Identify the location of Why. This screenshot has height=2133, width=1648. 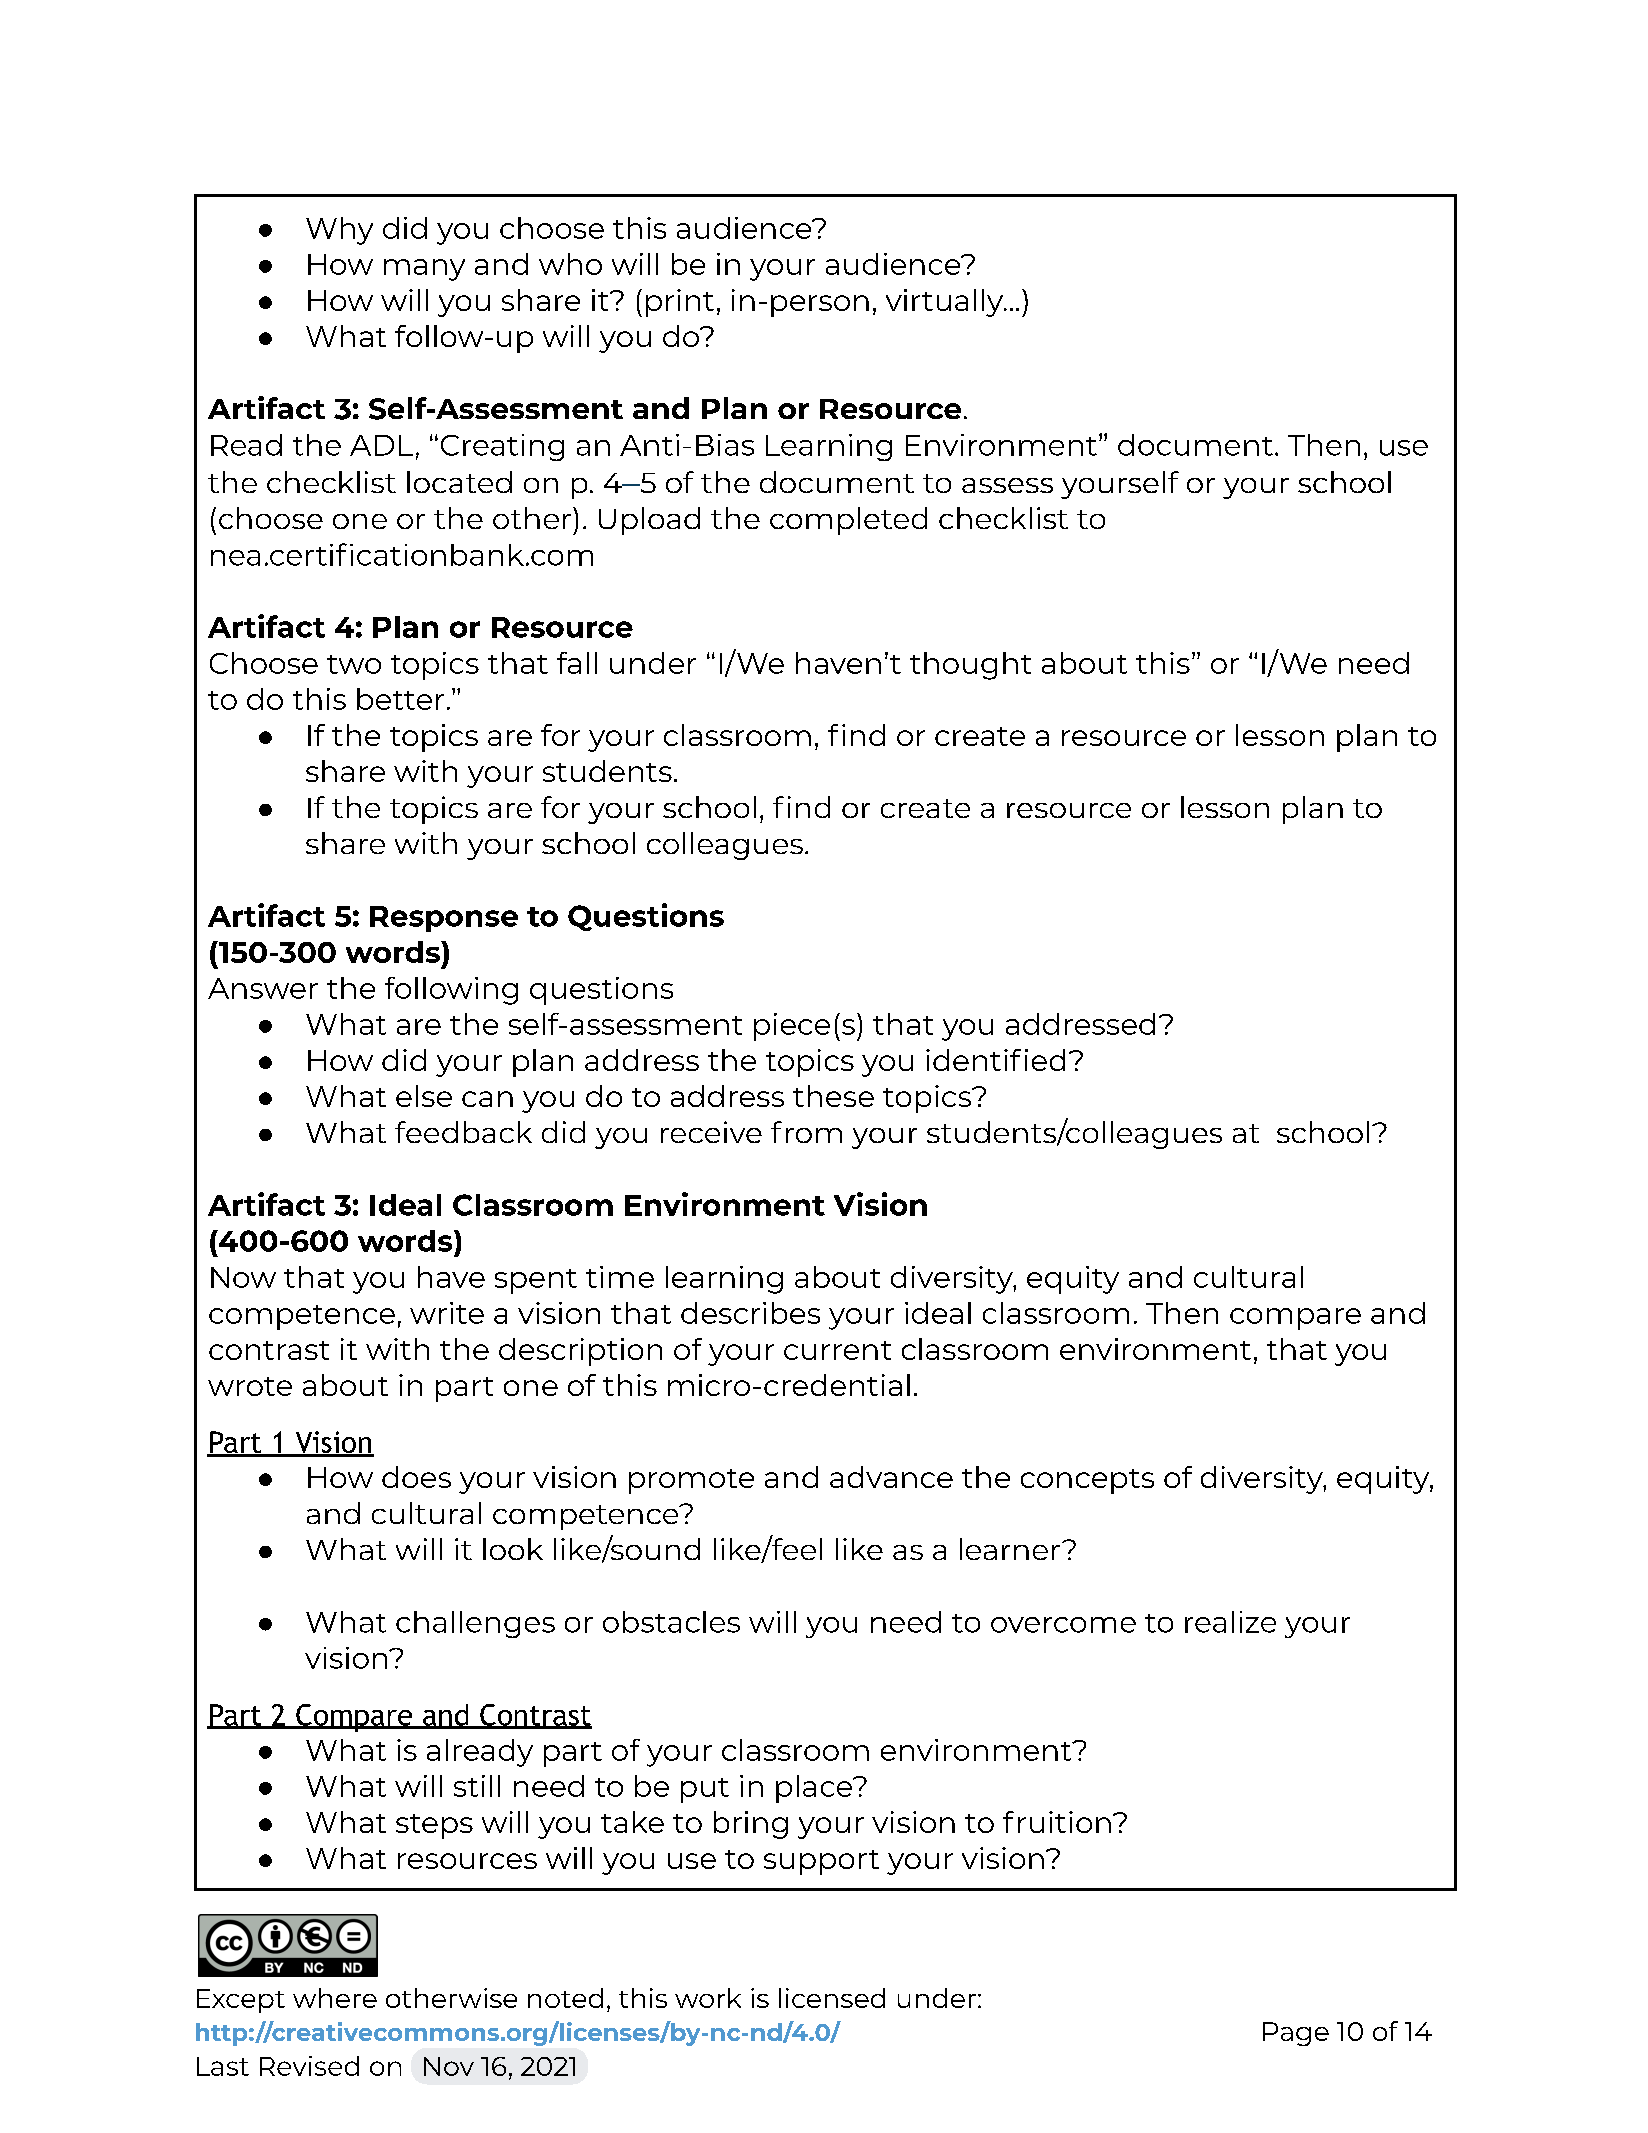
(339, 231).
